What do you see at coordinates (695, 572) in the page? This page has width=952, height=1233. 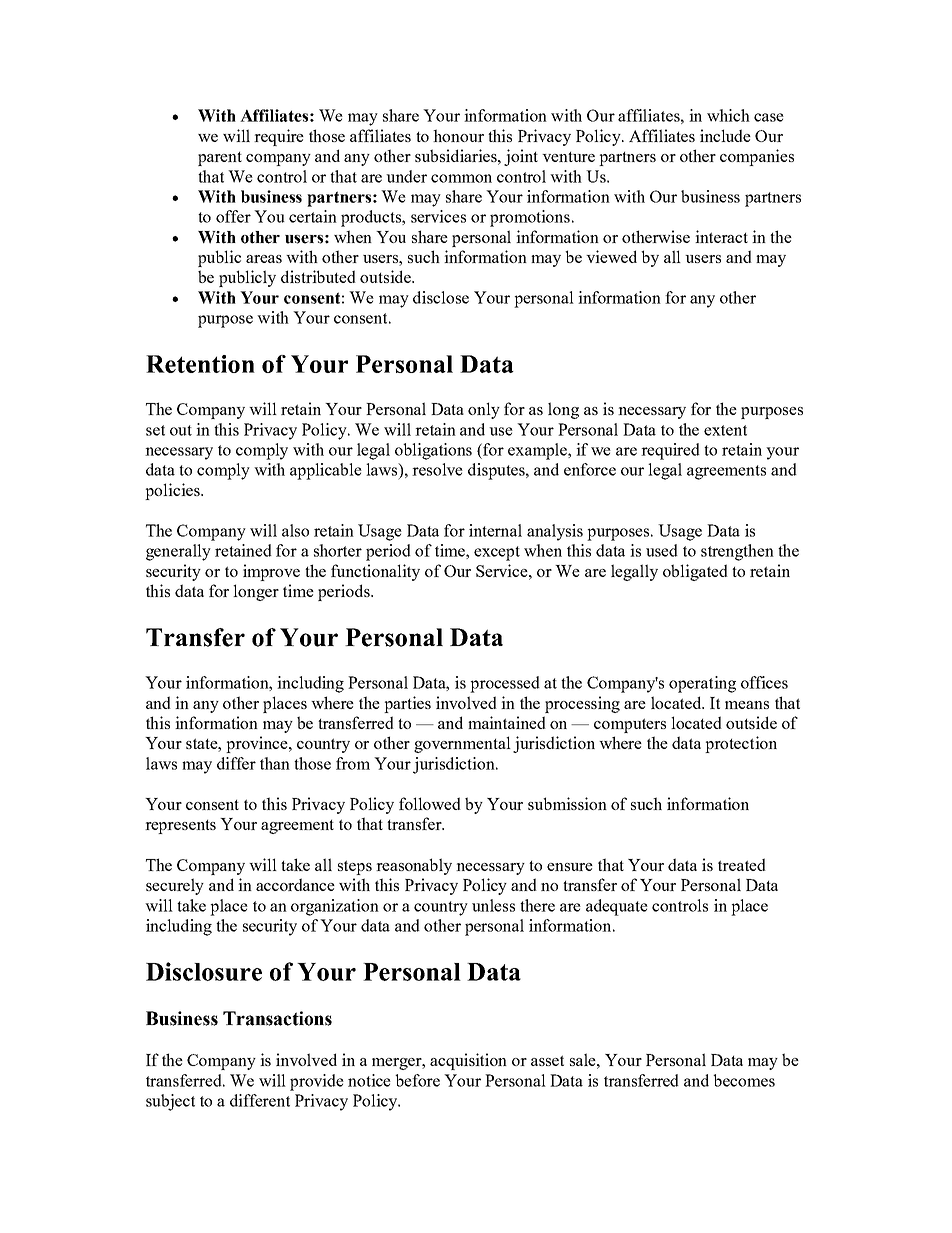 I see `obligated` at bounding box center [695, 572].
